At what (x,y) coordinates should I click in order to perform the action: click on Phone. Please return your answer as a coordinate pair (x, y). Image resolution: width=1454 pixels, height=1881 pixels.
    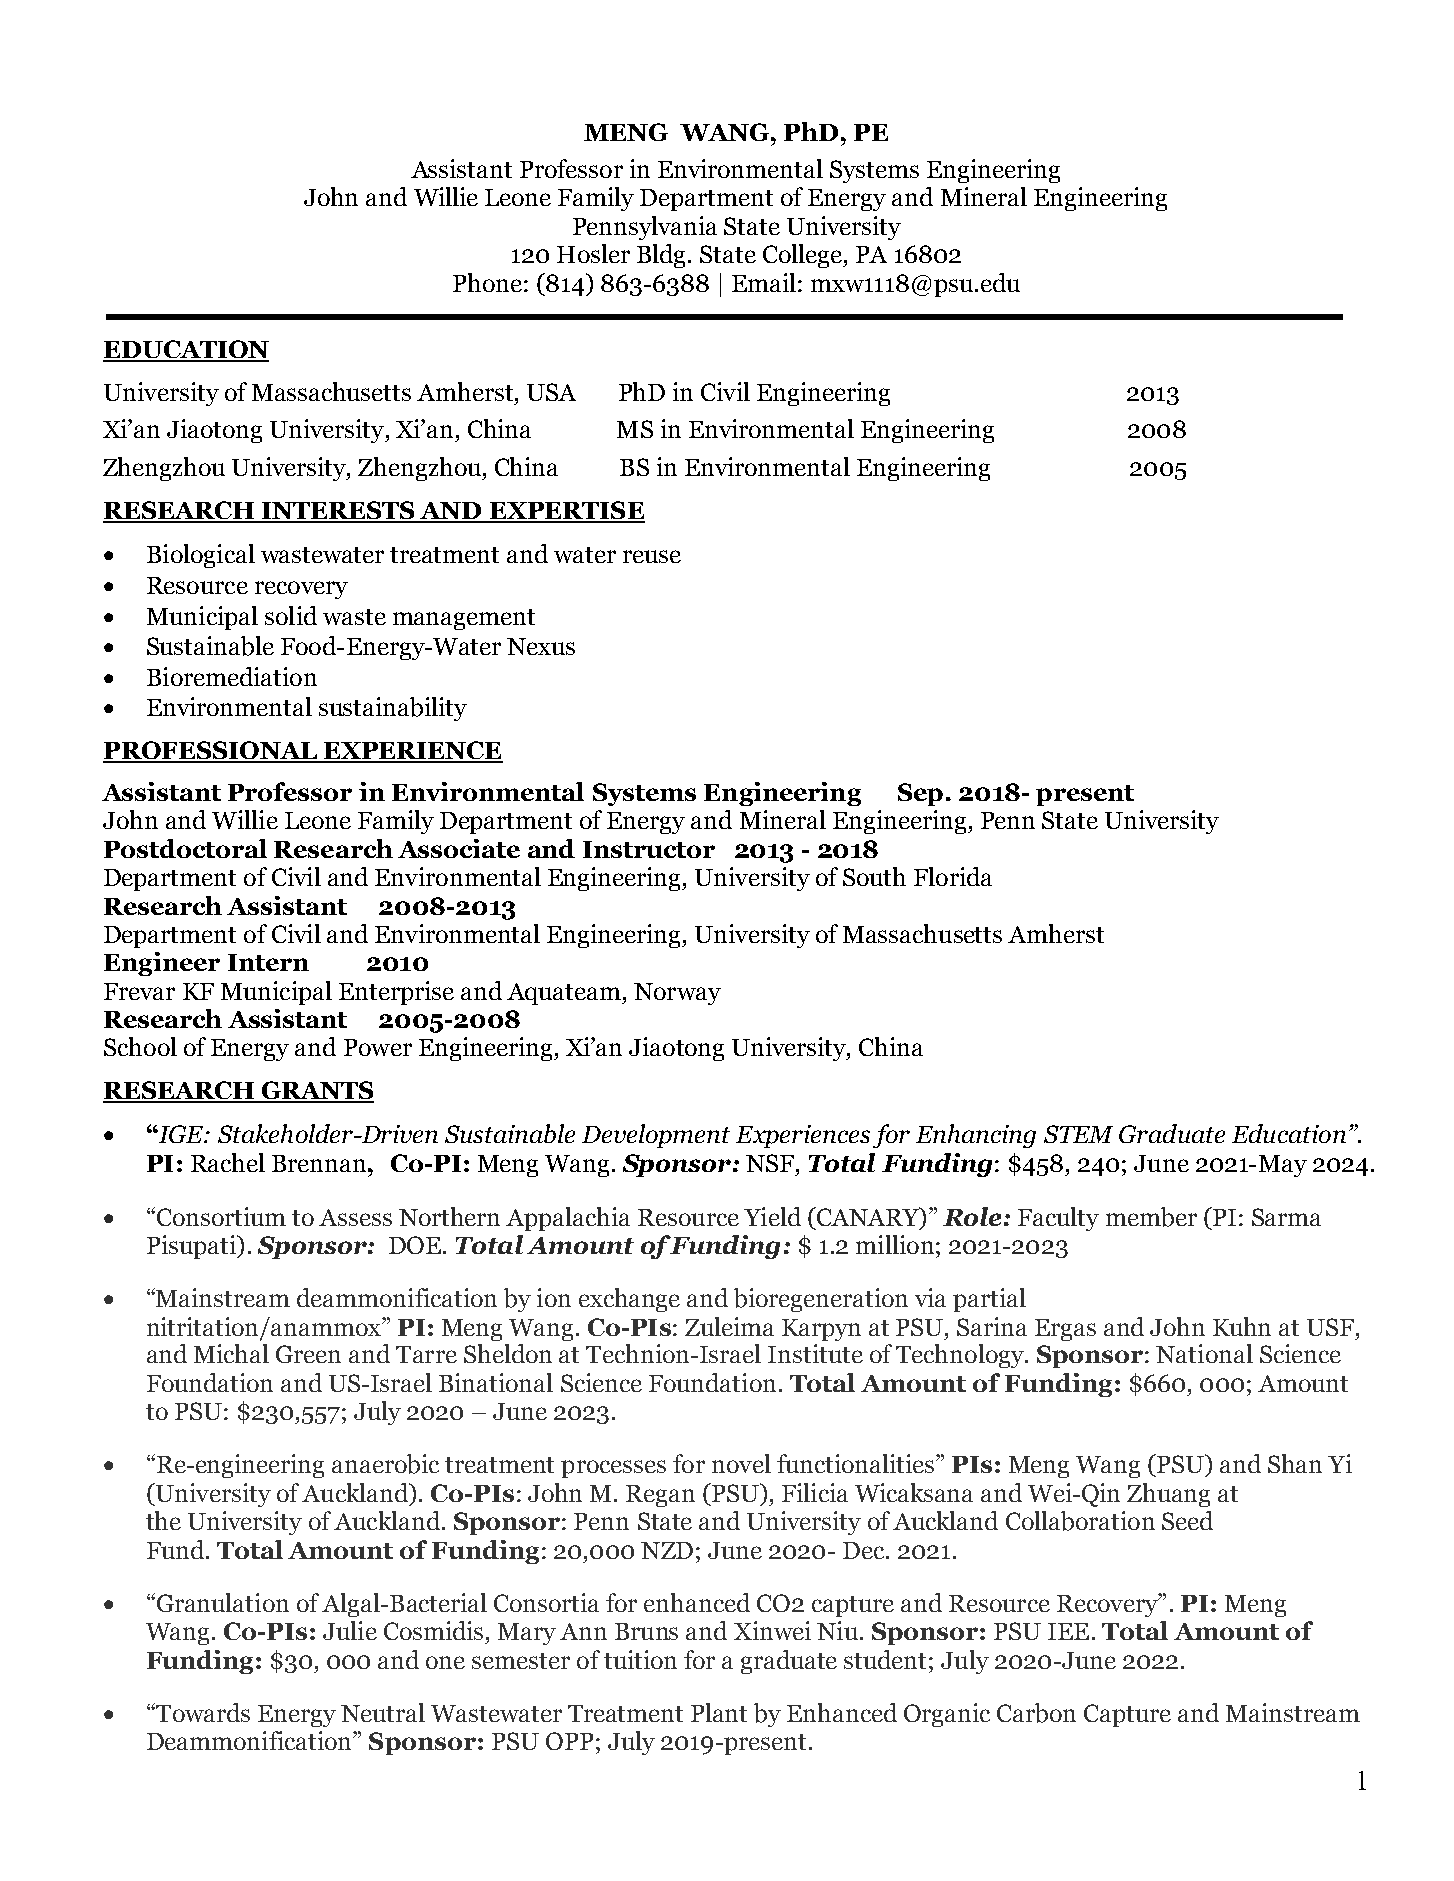
    Looking at the image, I should click on (487, 282).
